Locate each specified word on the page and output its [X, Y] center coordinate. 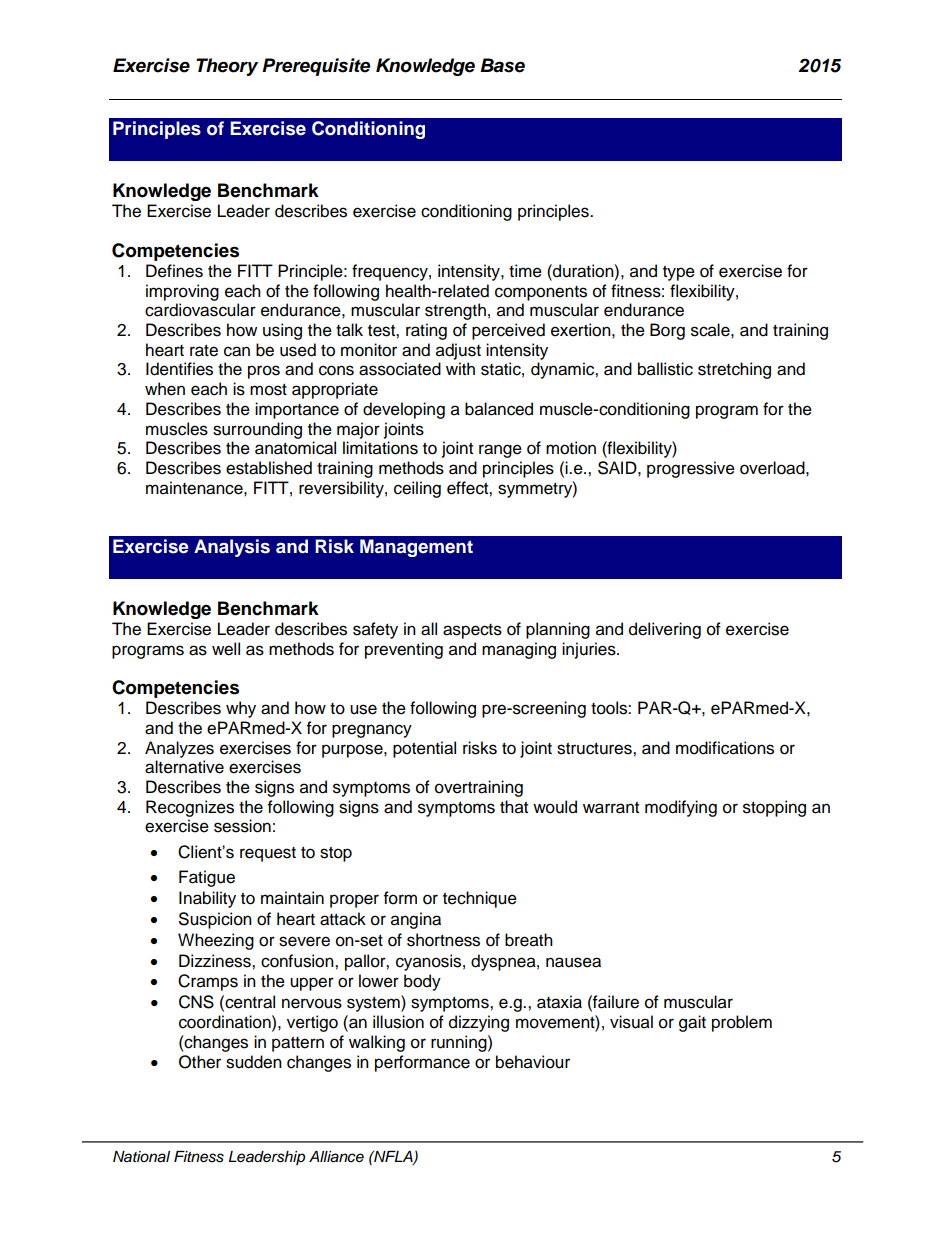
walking [377, 1043]
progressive [691, 469]
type [679, 273]
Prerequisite [316, 67]
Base [502, 65]
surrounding [257, 430]
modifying [681, 808]
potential [424, 749]
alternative [184, 767]
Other [200, 1062]
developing [404, 410]
